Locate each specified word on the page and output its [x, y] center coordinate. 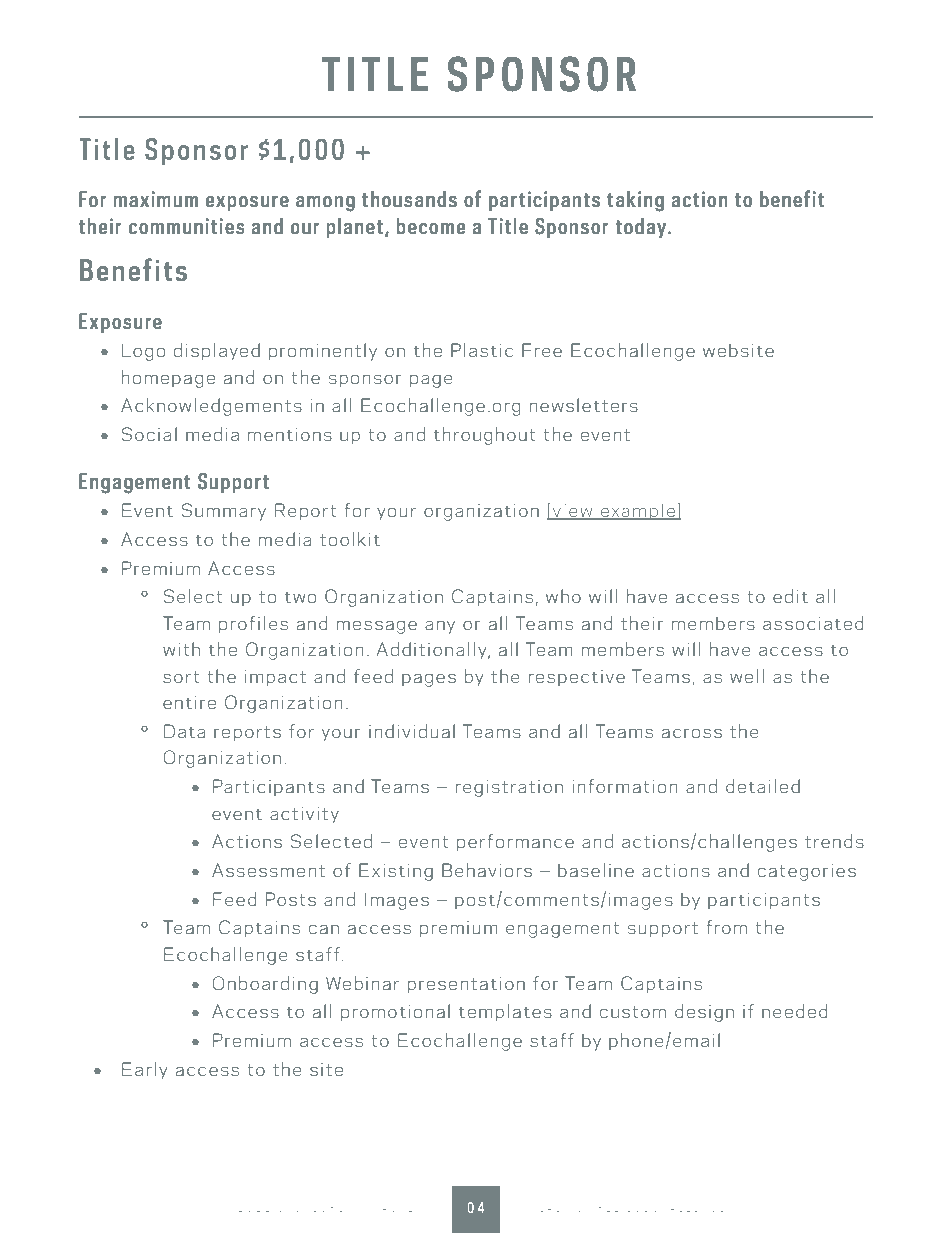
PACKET [397, 1207]
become [431, 226]
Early [144, 1071]
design [704, 1013]
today [640, 227]
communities [187, 226]
